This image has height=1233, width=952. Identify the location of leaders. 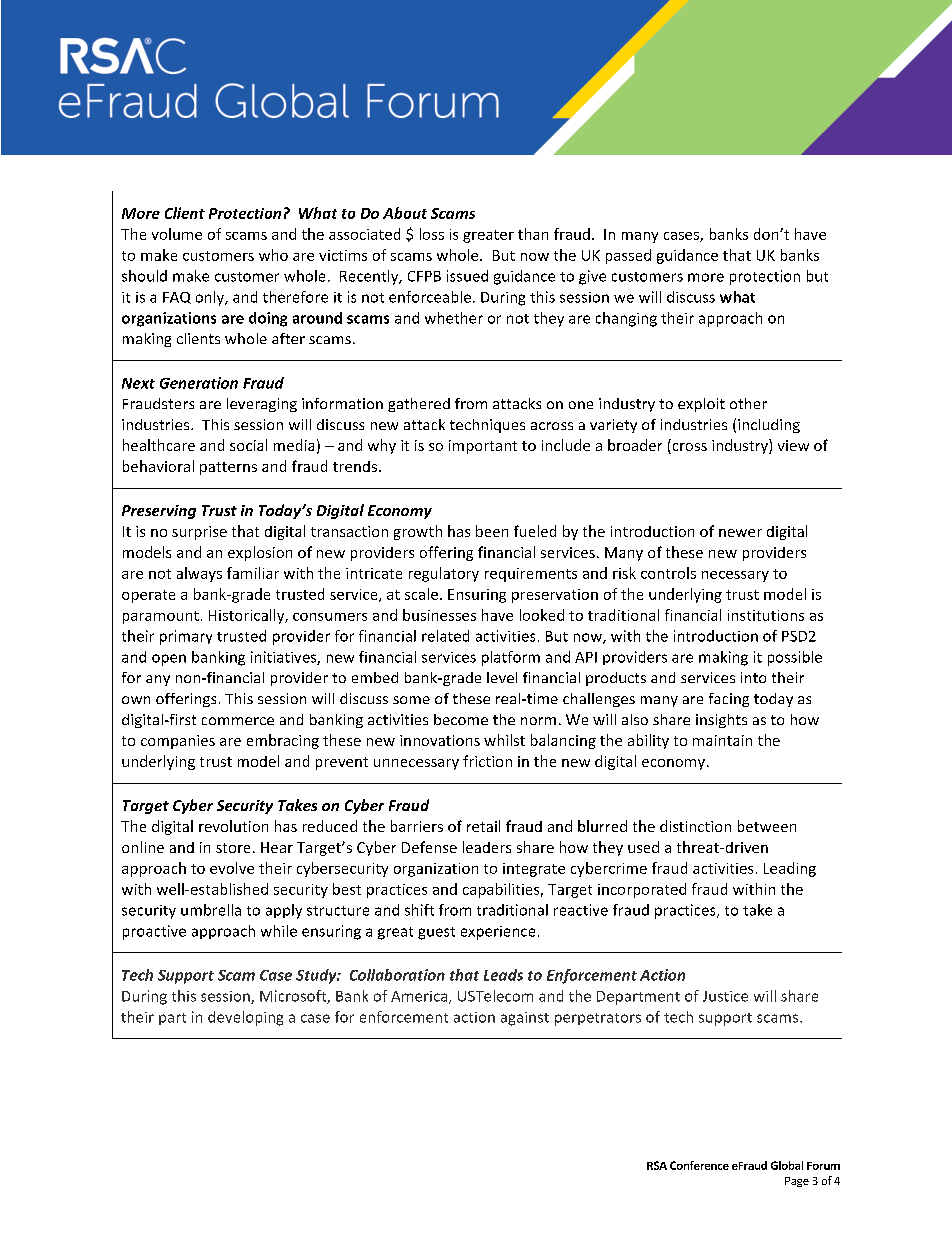
(487, 847).
